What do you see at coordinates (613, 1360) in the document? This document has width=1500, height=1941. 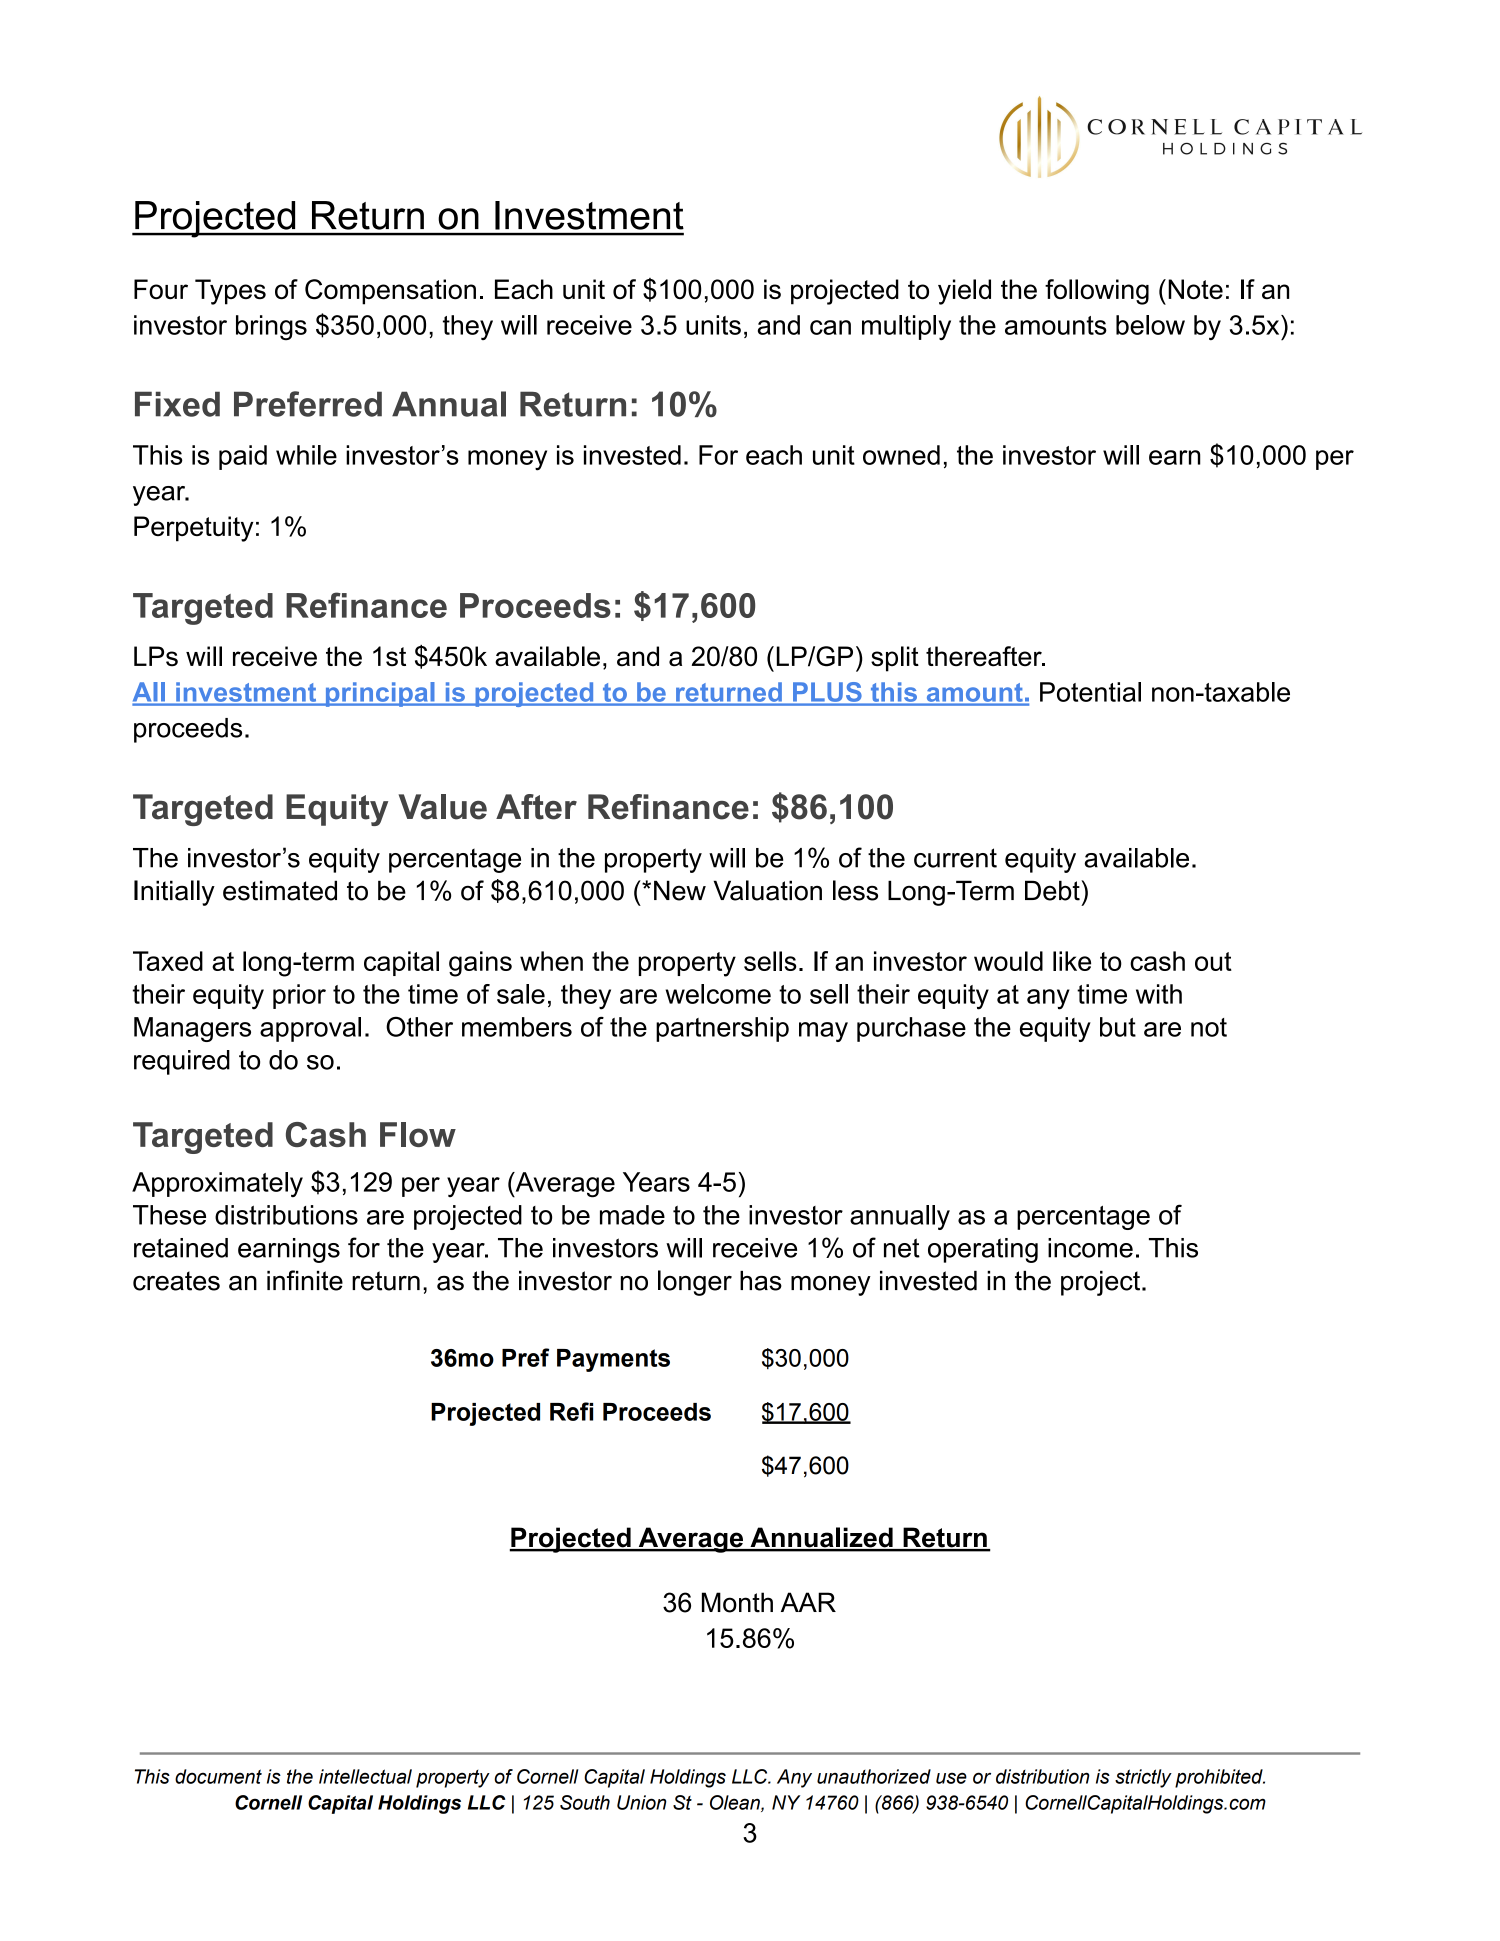 I see `Payments` at bounding box center [613, 1360].
